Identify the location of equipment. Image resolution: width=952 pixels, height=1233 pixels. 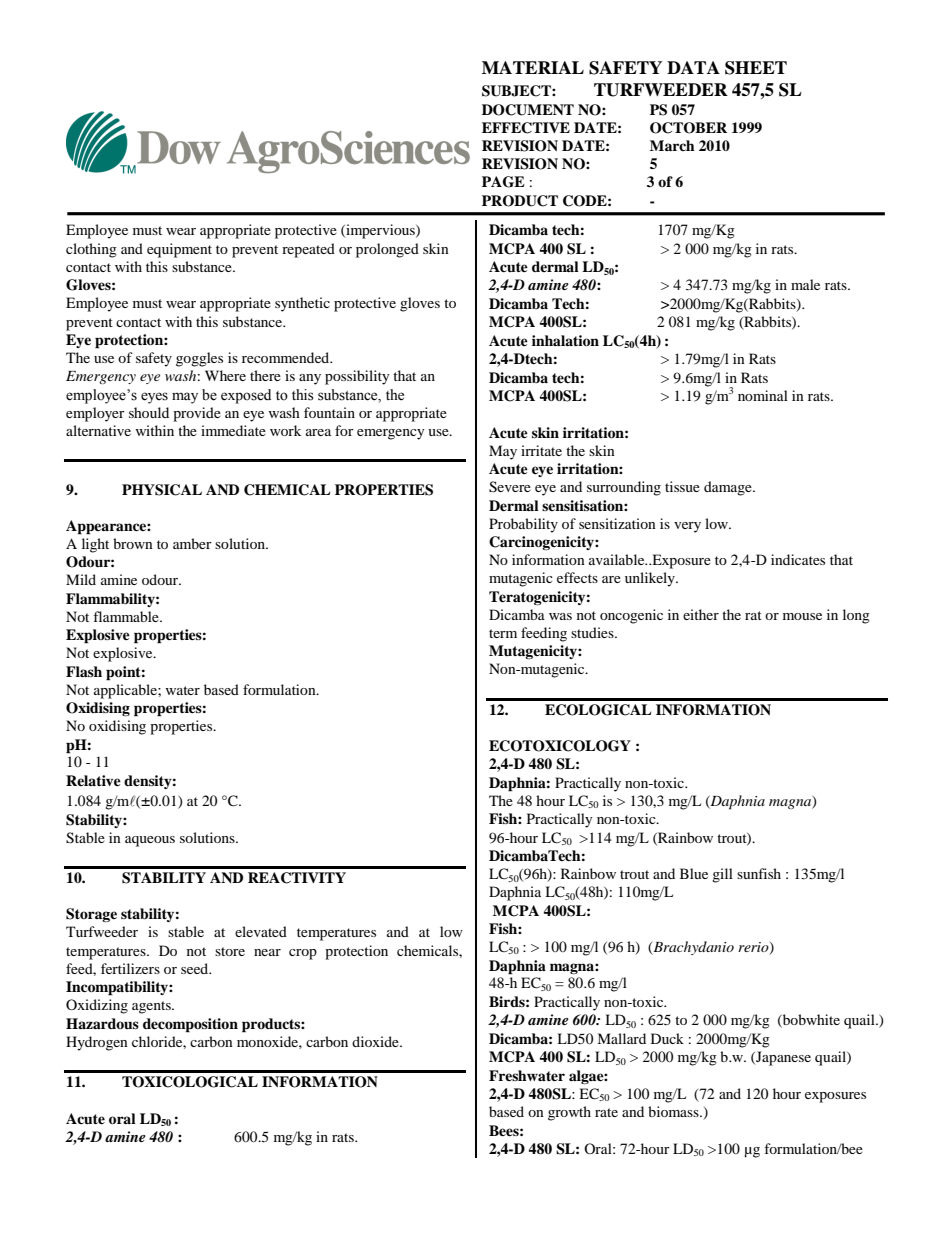
(179, 250).
